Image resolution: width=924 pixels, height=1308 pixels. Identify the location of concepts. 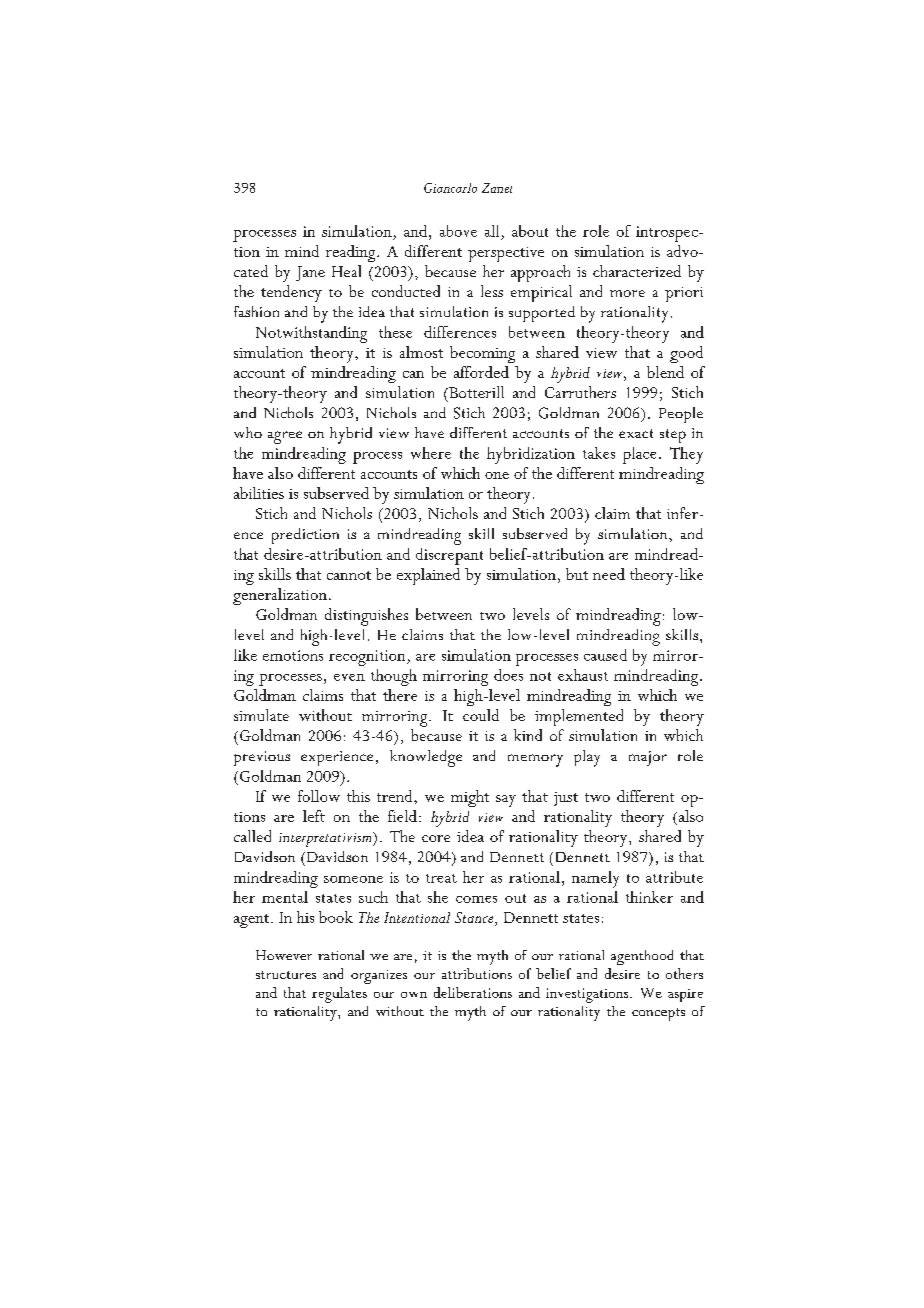
(658, 1014).
